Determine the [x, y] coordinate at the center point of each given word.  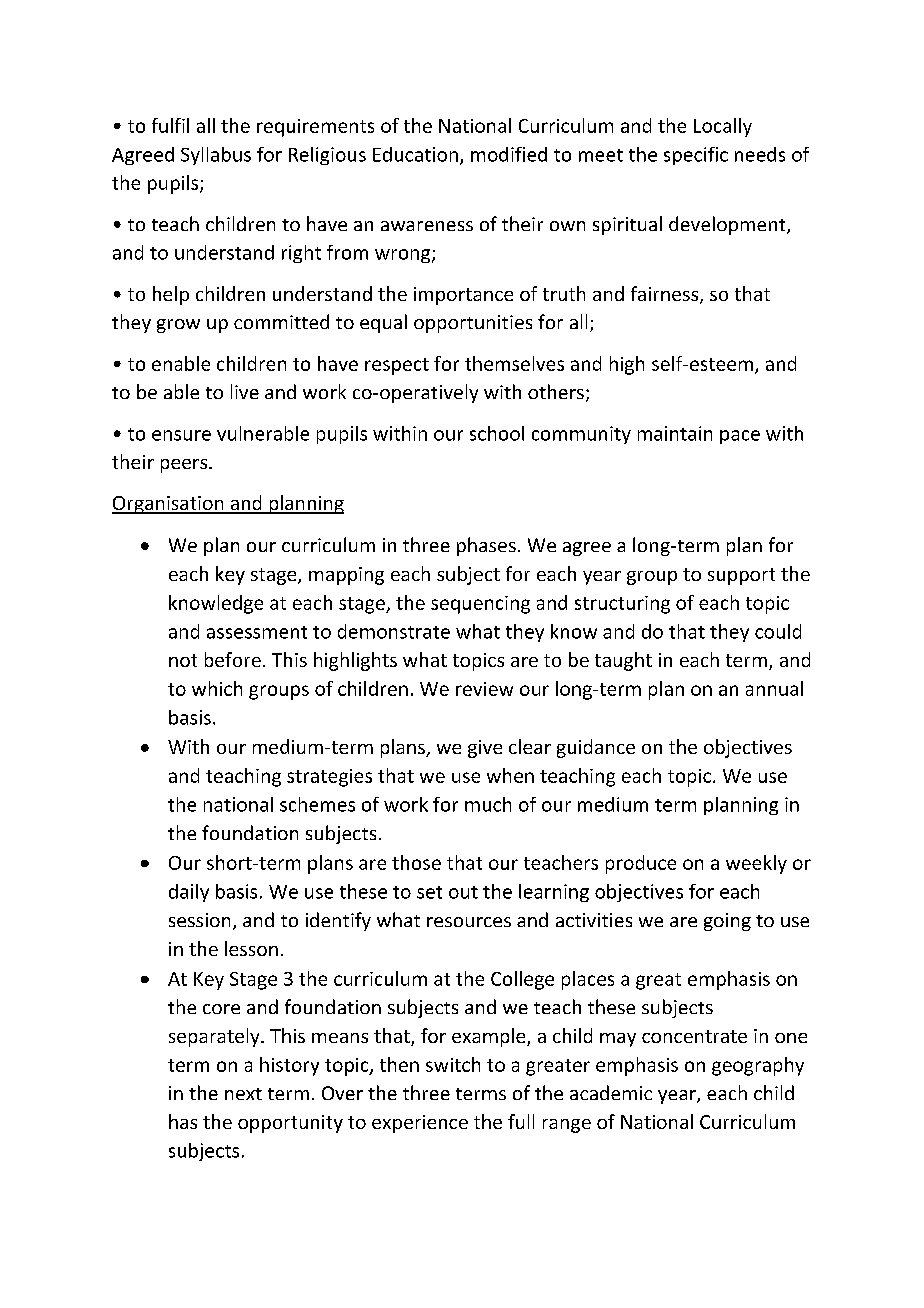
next [243, 1094]
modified [509, 154]
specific [696, 156]
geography [758, 1066]
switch [453, 1064]
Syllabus [216, 156]
